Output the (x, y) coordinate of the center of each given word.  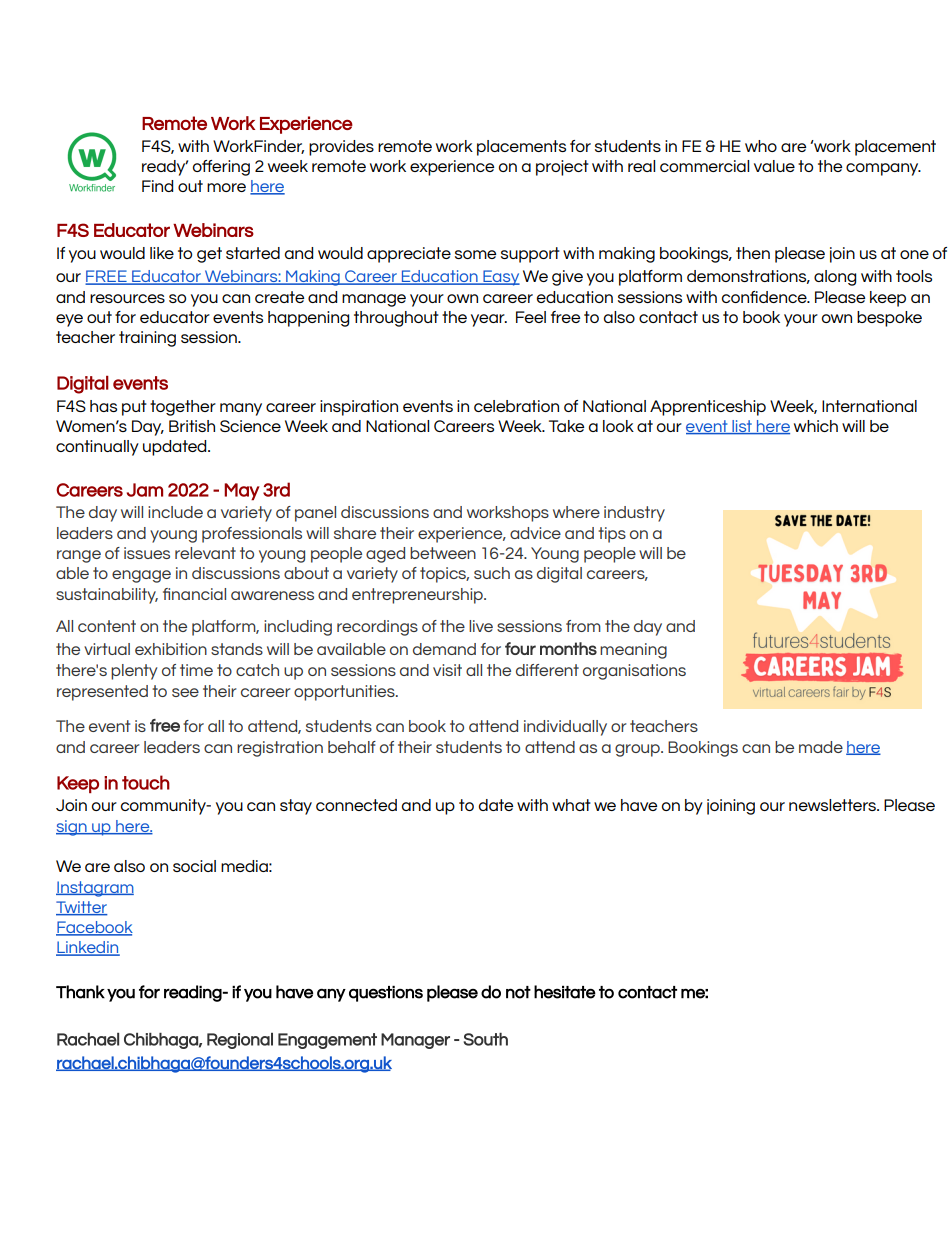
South (486, 1039)
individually (565, 728)
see (185, 692)
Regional (240, 1041)
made (821, 747)
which (816, 426)
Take (566, 426)
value (774, 166)
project (562, 168)
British (192, 426)
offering (221, 168)
